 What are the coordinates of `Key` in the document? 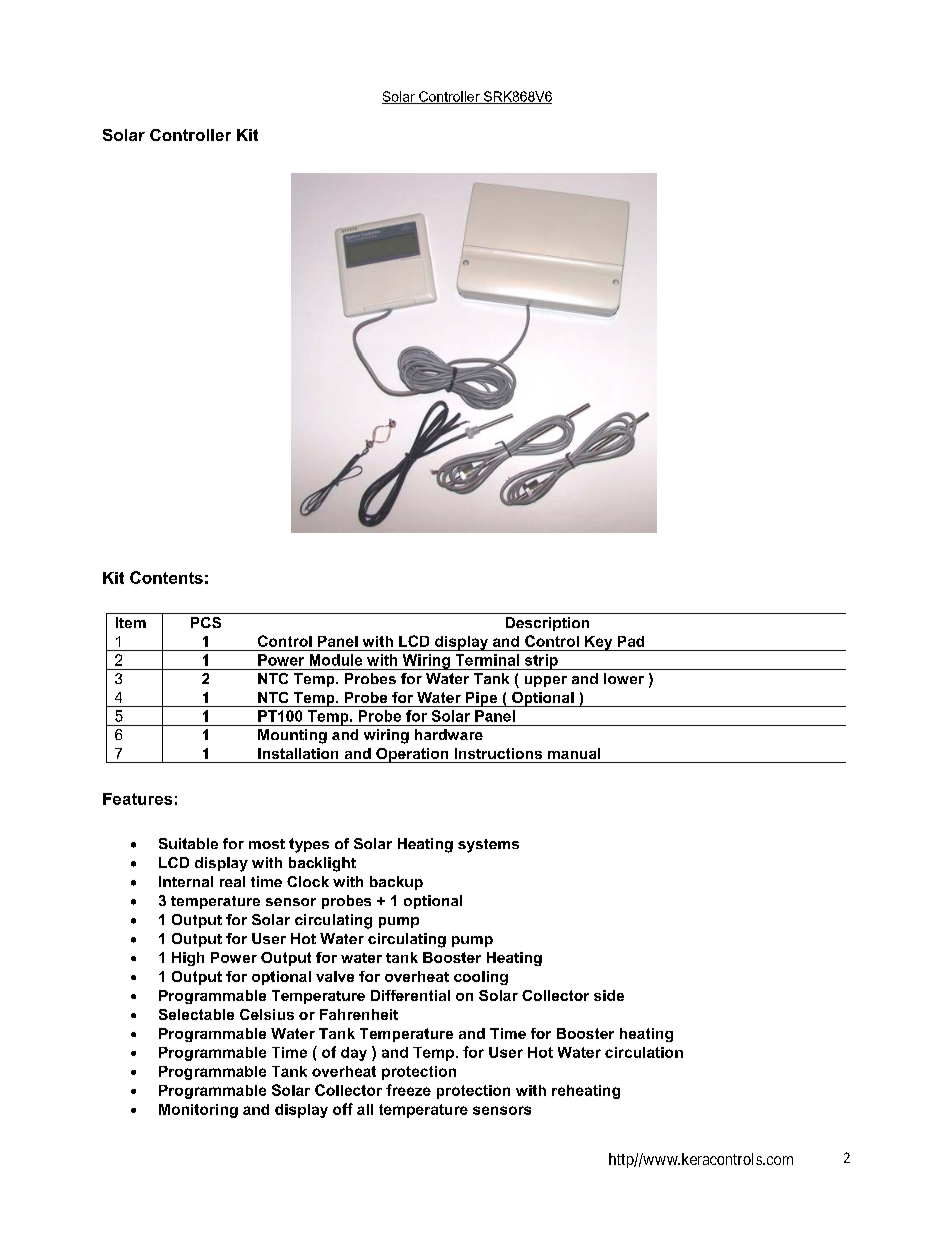 It's located at (599, 643).
